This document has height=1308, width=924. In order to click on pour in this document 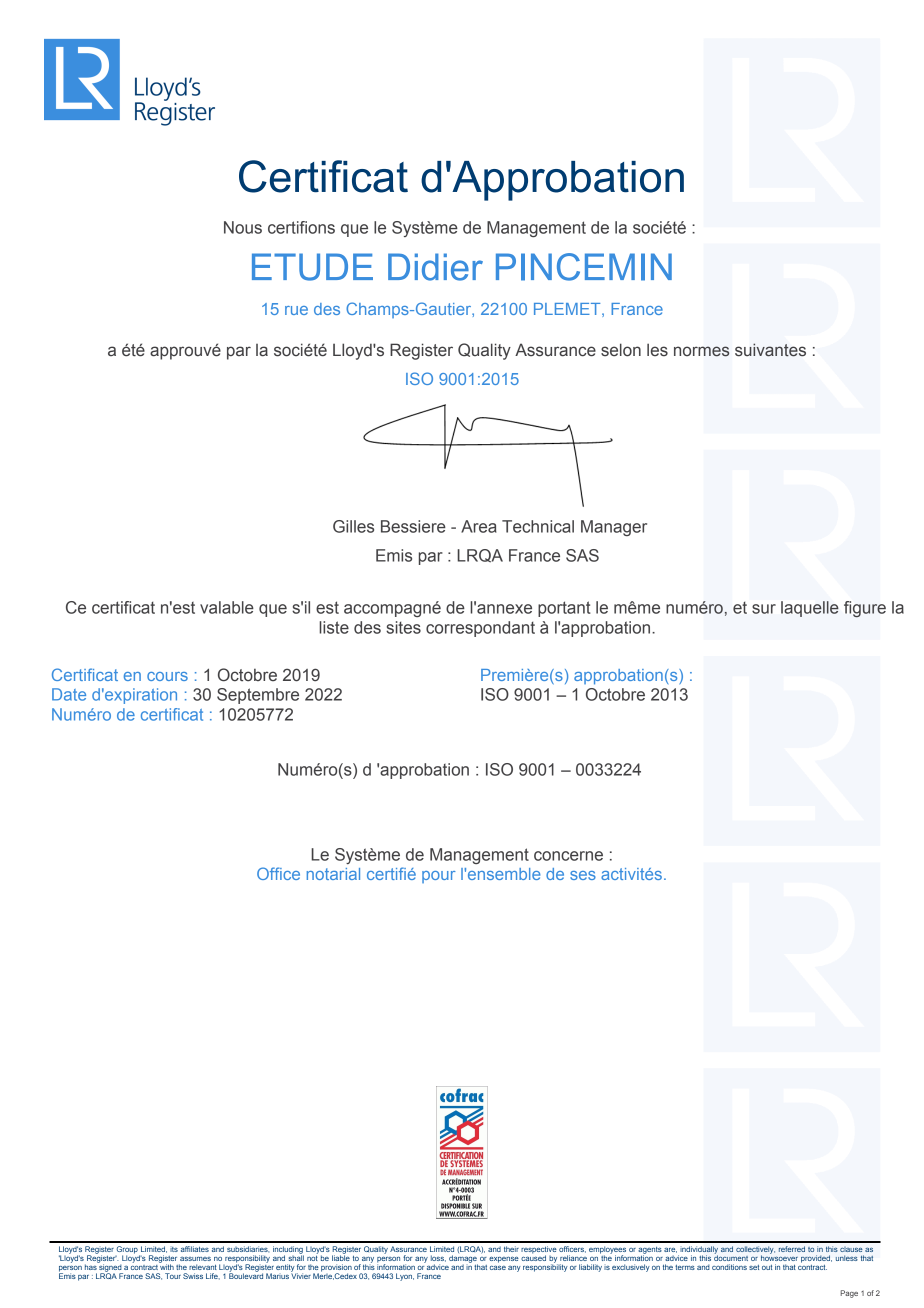, I will do `click(439, 877)`.
